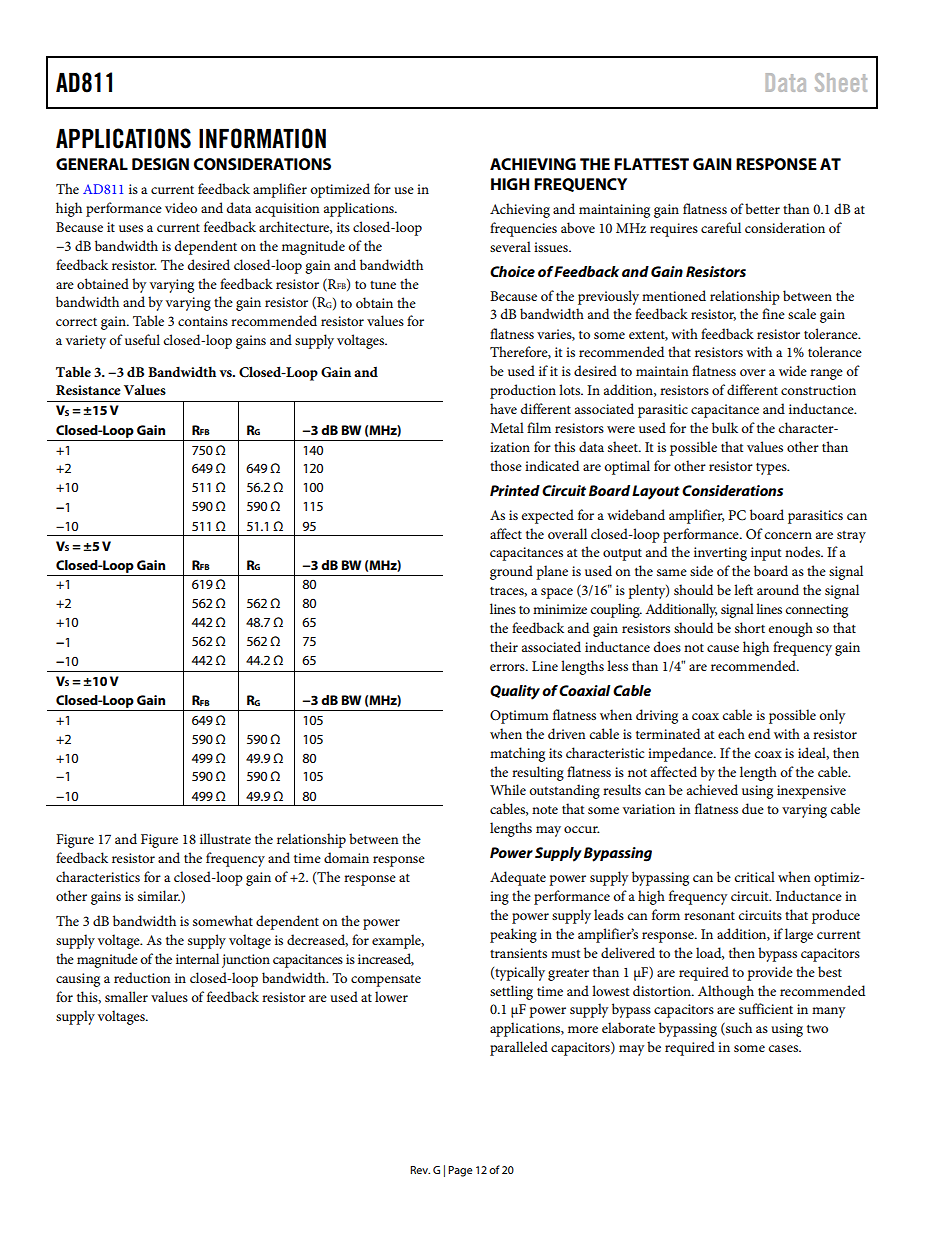  What do you see at coordinates (750, 627) in the screenshot?
I see `short` at bounding box center [750, 627].
